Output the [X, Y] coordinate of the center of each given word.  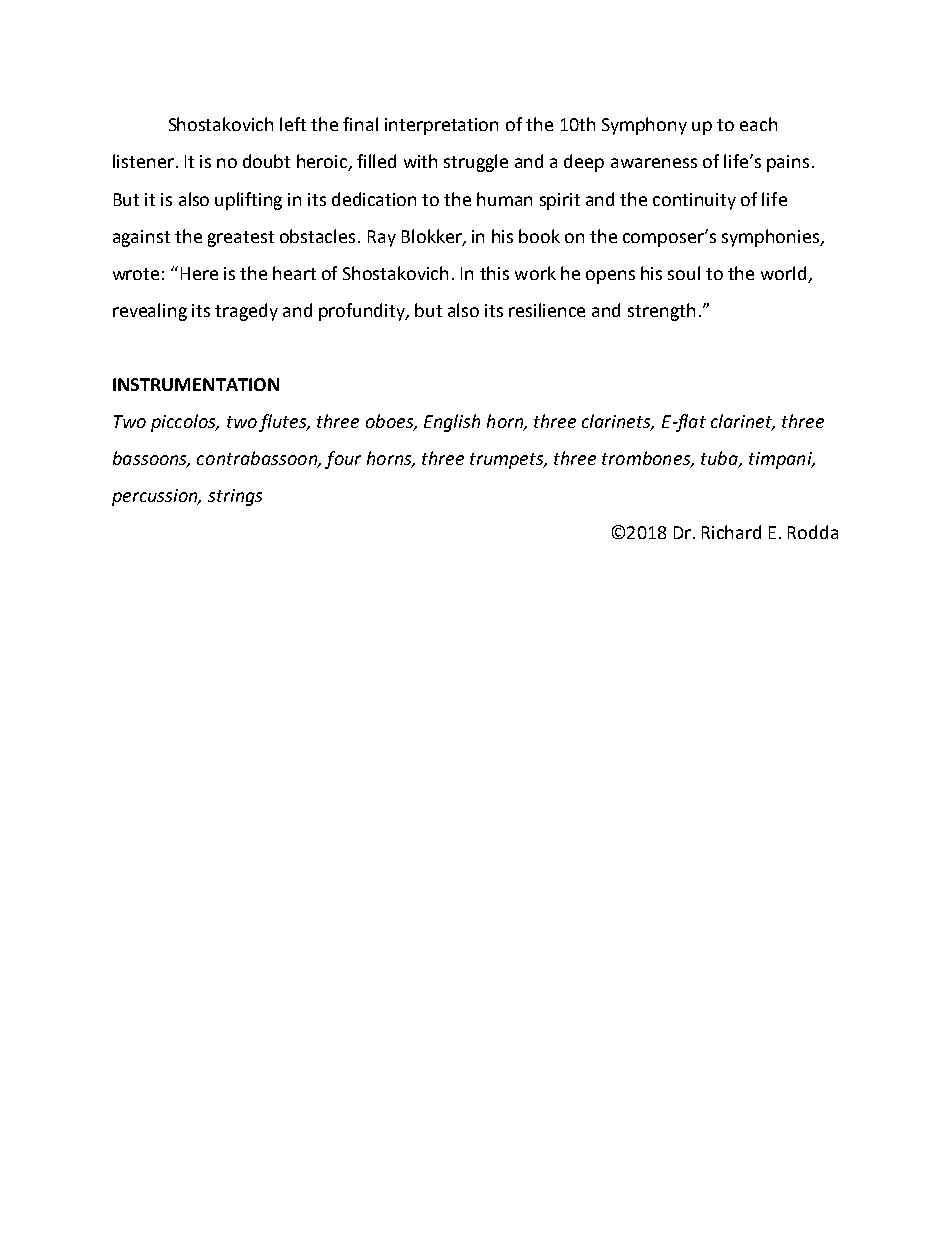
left [293, 124]
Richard [731, 532]
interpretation [441, 126]
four [343, 460]
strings [235, 497]
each [758, 124]
